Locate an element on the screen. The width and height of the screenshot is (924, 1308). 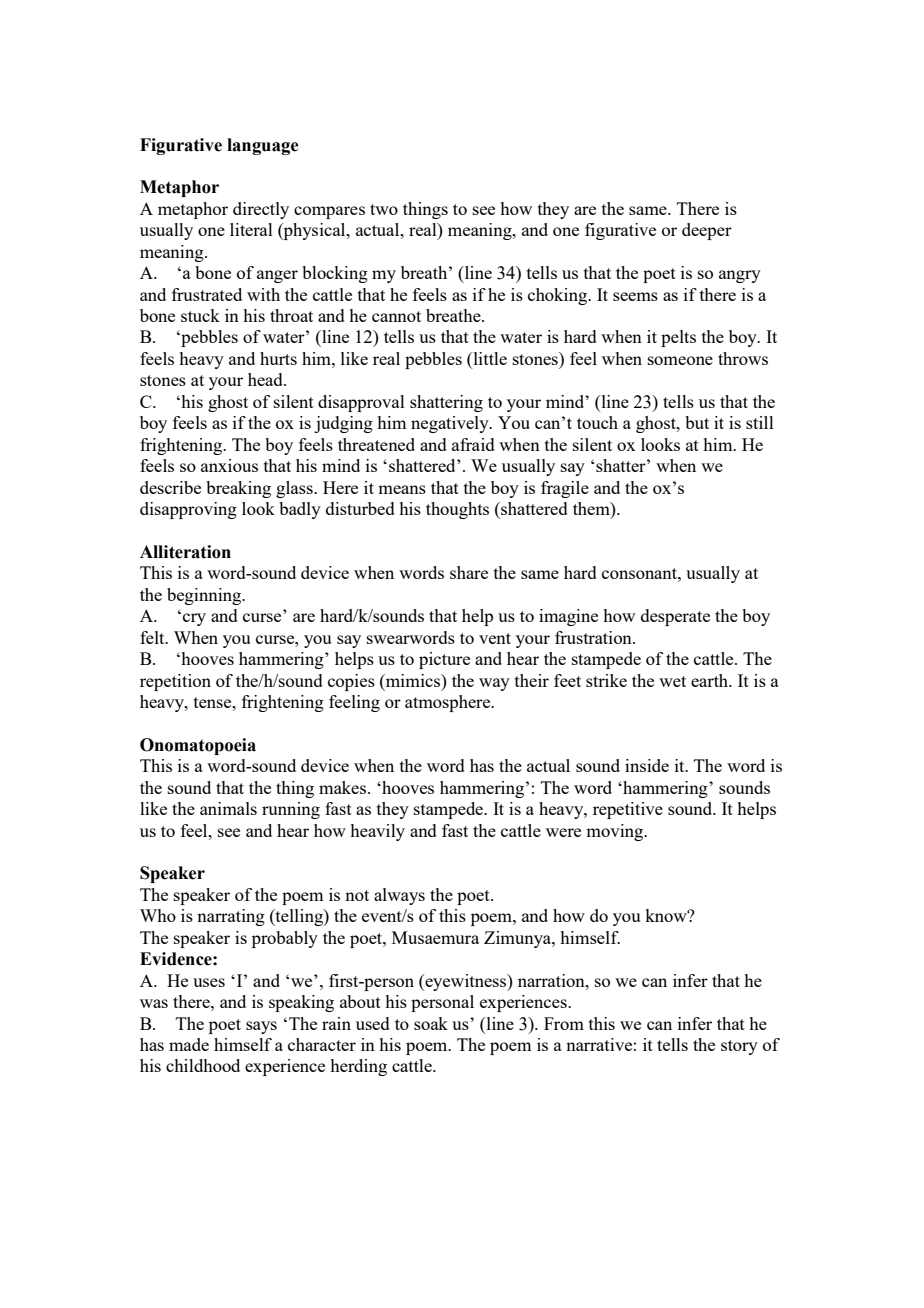
disapproving is located at coordinates (188, 510).
